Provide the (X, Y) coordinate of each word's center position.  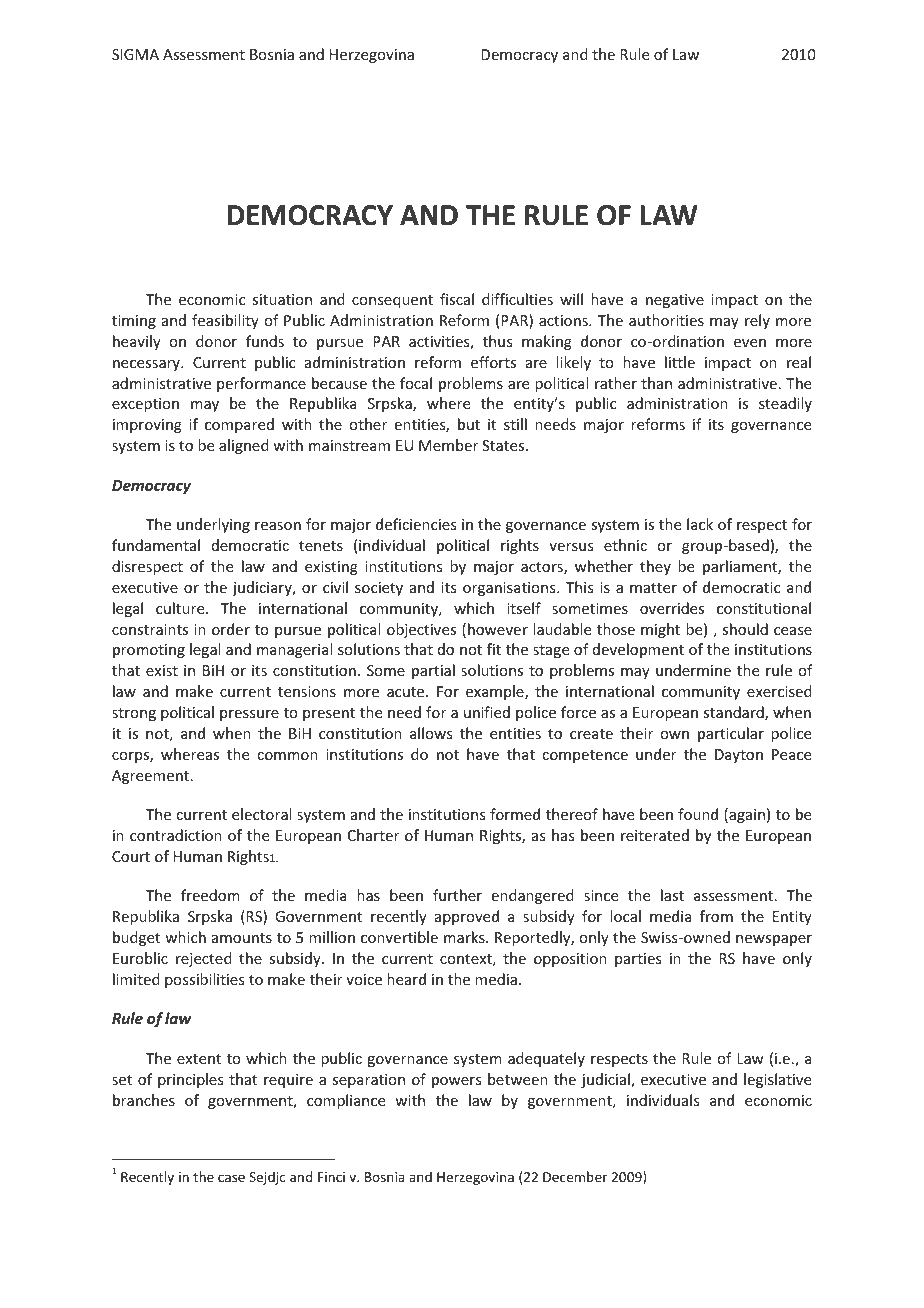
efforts (493, 362)
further (457, 895)
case (231, 1178)
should (745, 629)
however (498, 629)
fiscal (457, 299)
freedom (210, 895)
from (716, 916)
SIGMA (135, 54)
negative (675, 301)
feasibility (225, 321)
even (750, 343)
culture (181, 608)
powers (456, 1082)
